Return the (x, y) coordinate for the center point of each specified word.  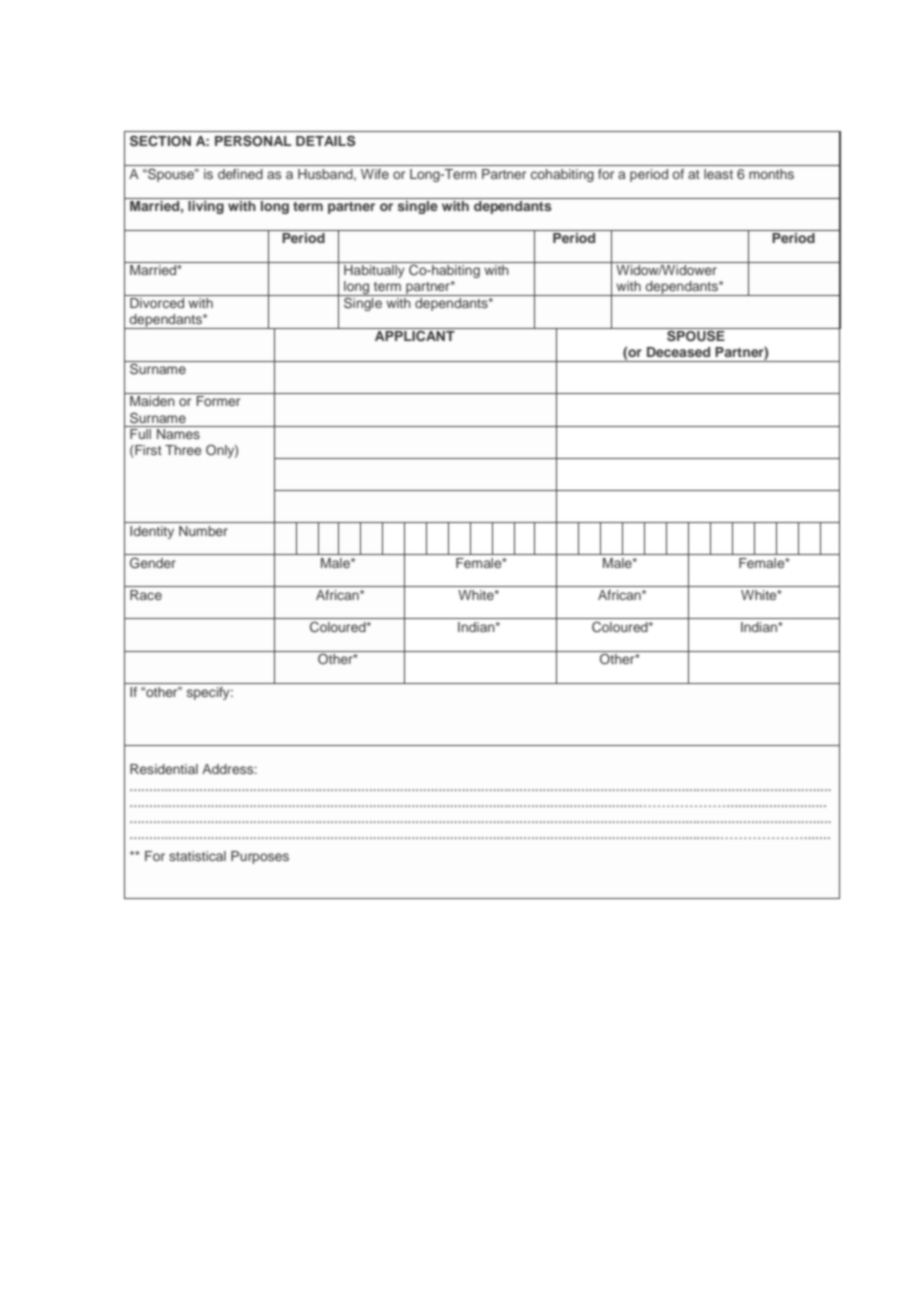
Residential (164, 769)
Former (218, 401)
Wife (375, 174)
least (718, 174)
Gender (153, 563)
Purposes (260, 857)
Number (203, 531)
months (771, 174)
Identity (152, 532)
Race (146, 595)
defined (240, 174)
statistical (197, 856)
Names (178, 434)
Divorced (157, 303)
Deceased (678, 352)
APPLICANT (415, 336)
